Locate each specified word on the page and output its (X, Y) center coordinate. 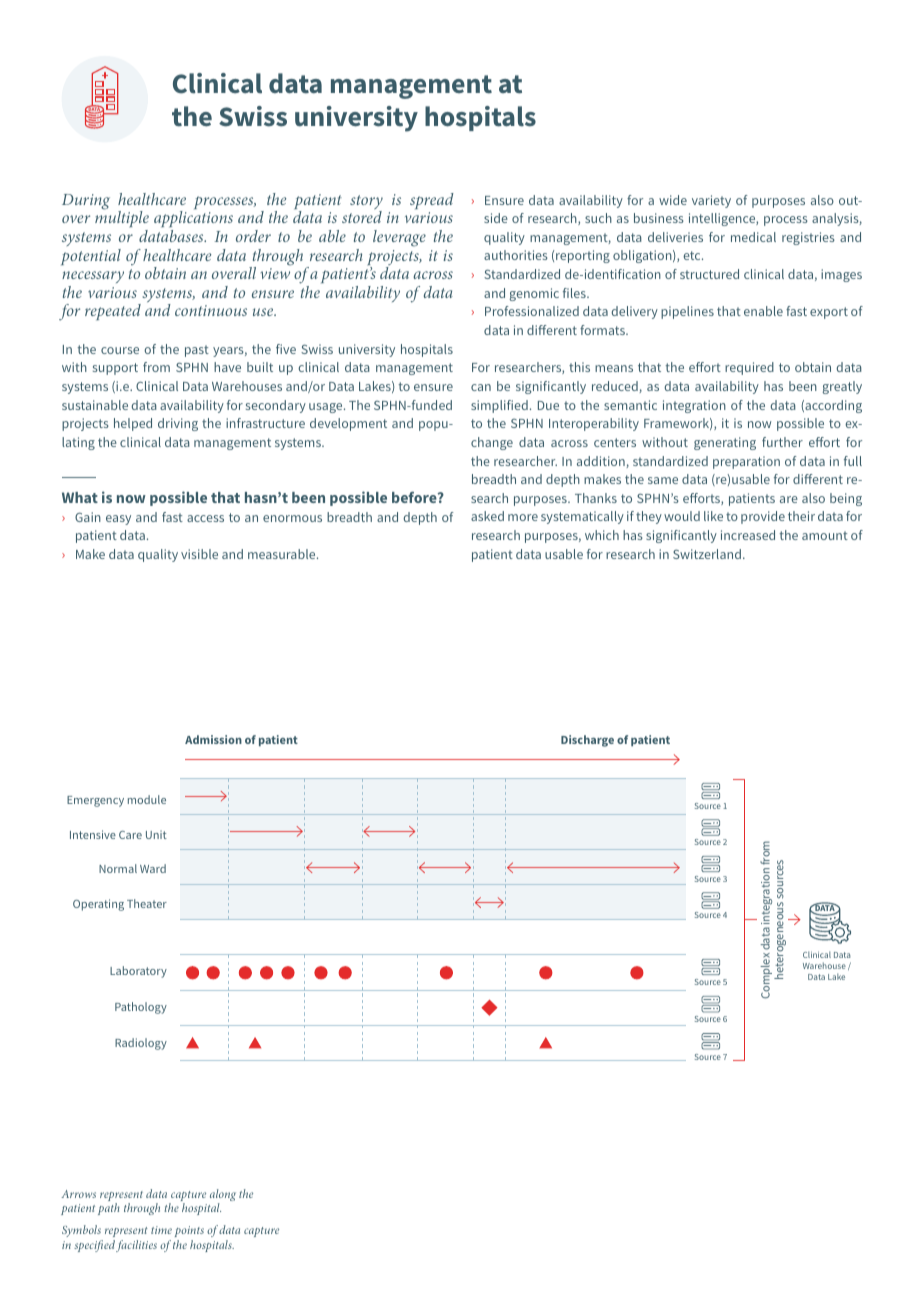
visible (199, 554)
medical (753, 237)
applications (193, 221)
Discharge (587, 741)
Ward (153, 868)
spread (432, 201)
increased (748, 535)
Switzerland (707, 554)
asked (487, 516)
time (161, 1230)
